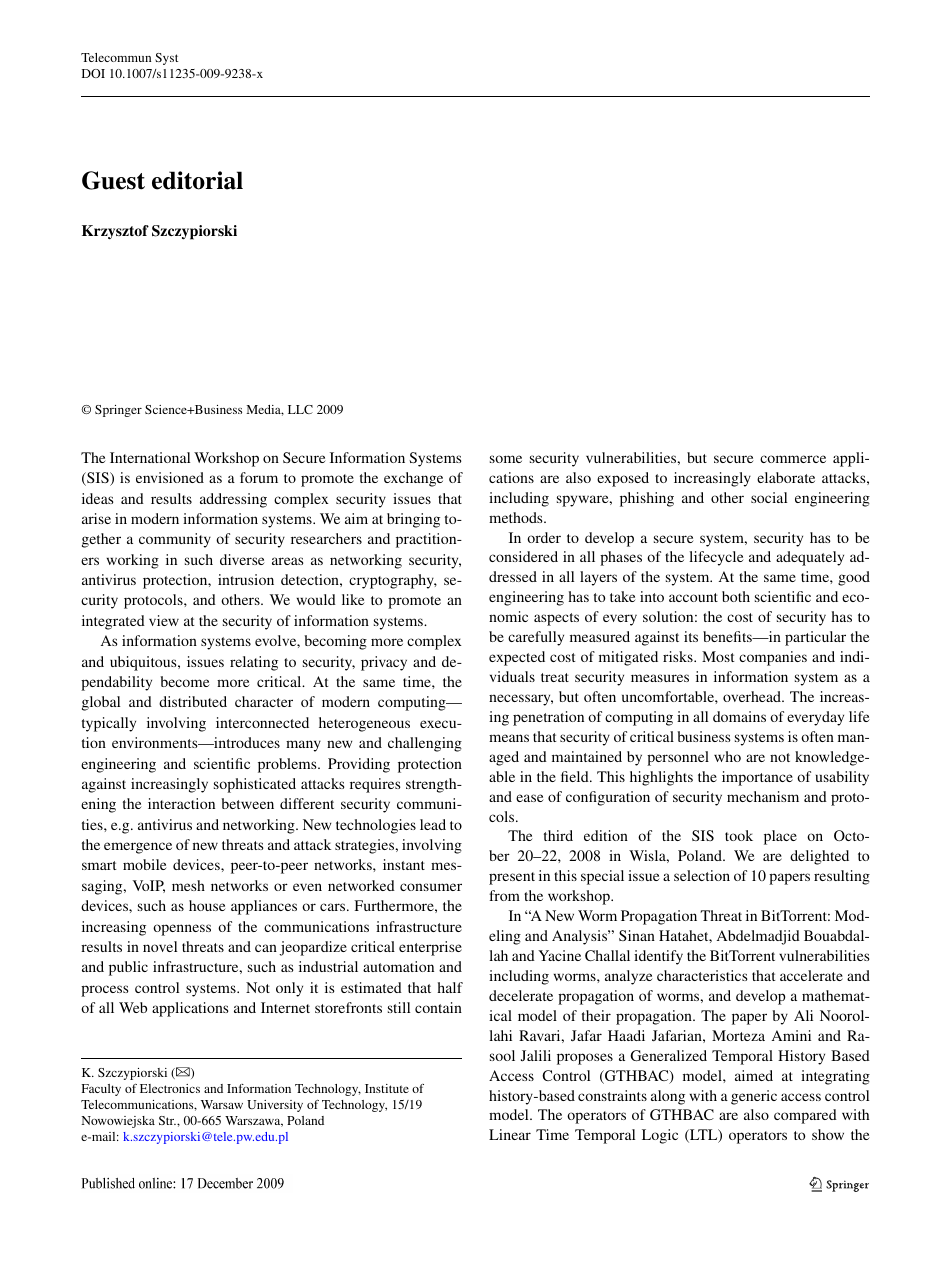 The height and width of the image is (1265, 952). What do you see at coordinates (170, 1088) in the image?
I see `Electronics` at bounding box center [170, 1088].
